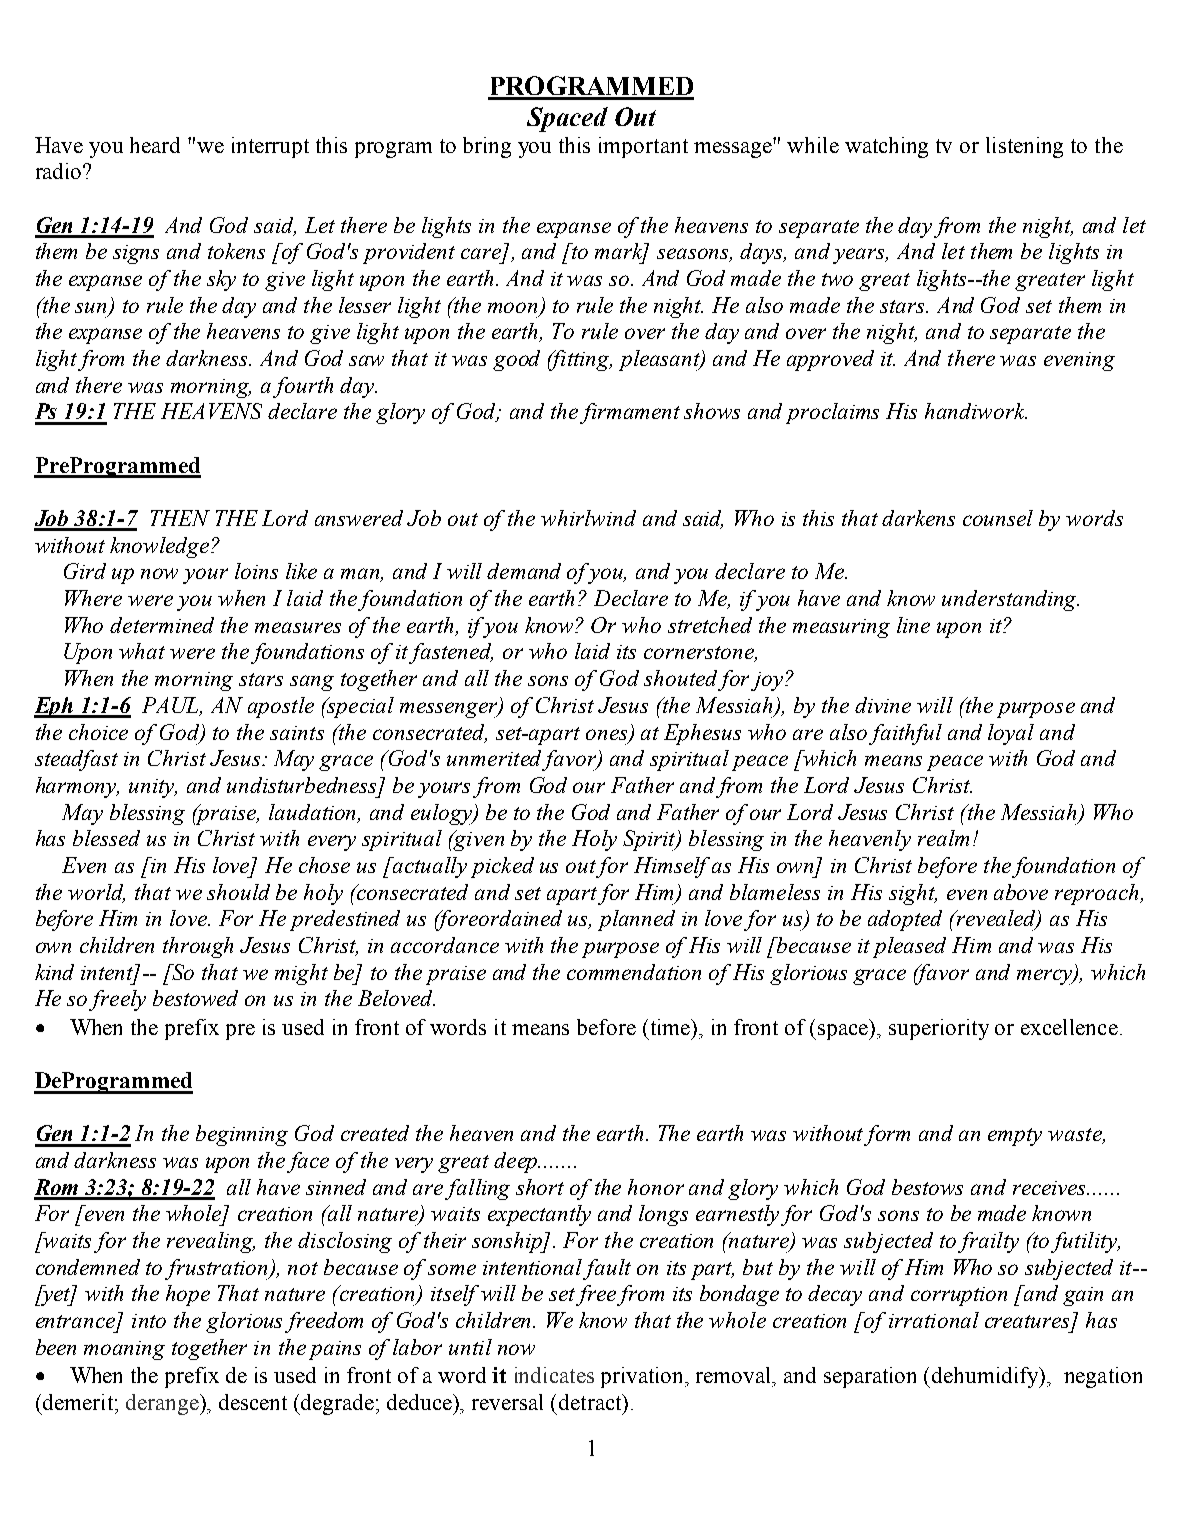 The height and width of the document is (1531, 1183). Describe the element at coordinates (124, 1350) in the document. I see `moaning` at that location.
